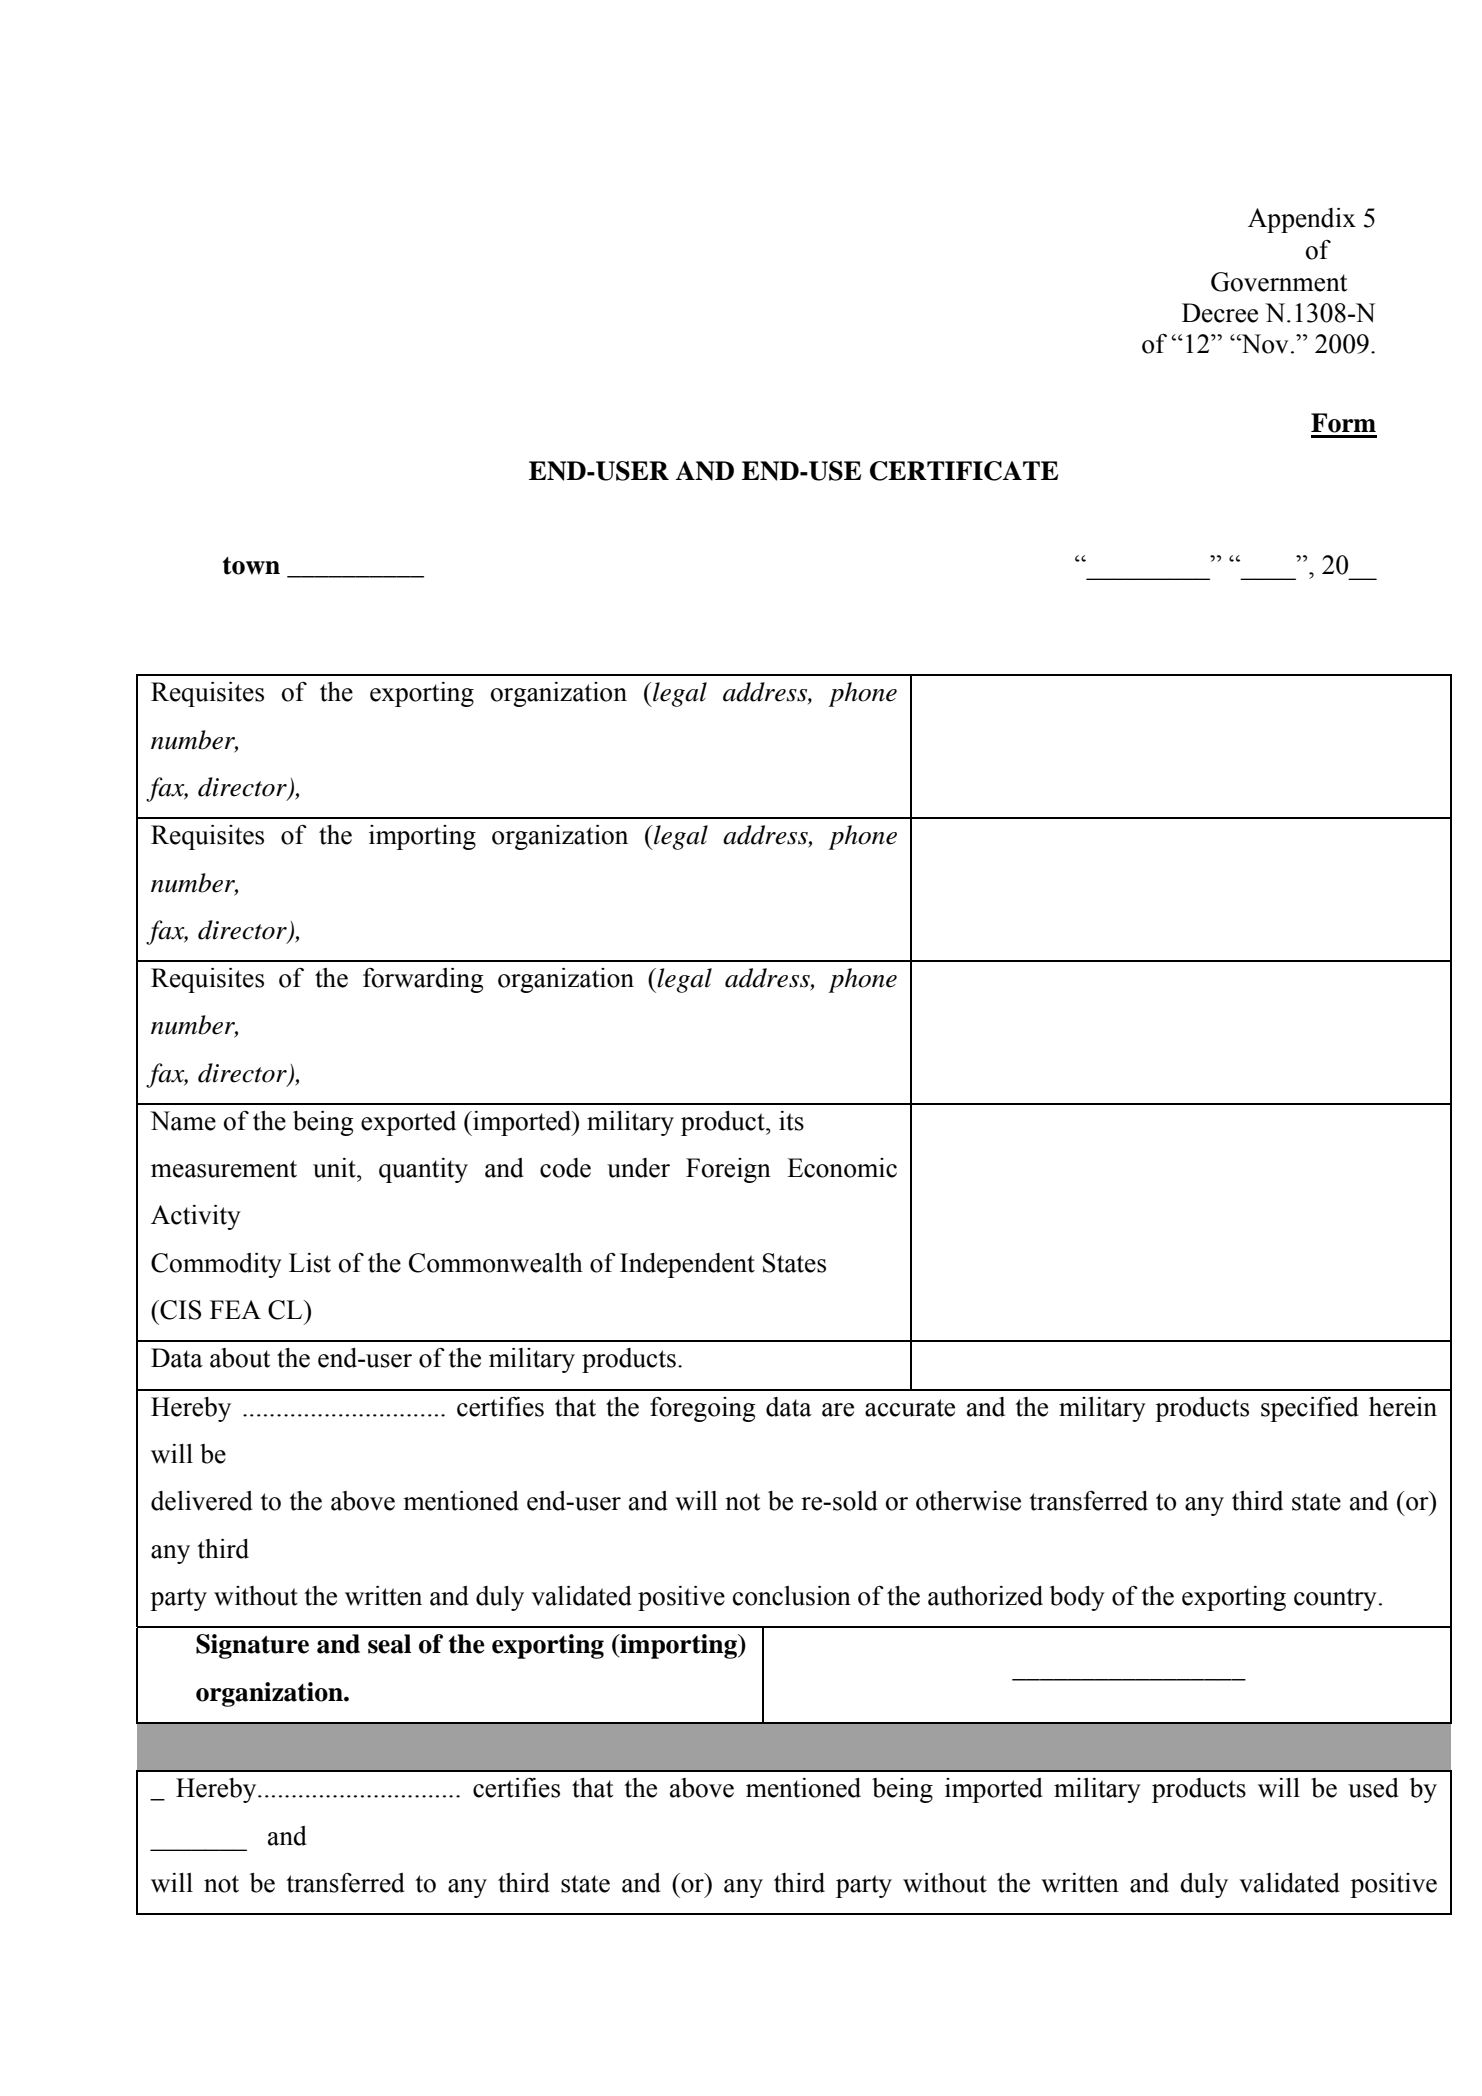  Describe the element at coordinates (240, 1358) in the page. I see `about` at that location.
